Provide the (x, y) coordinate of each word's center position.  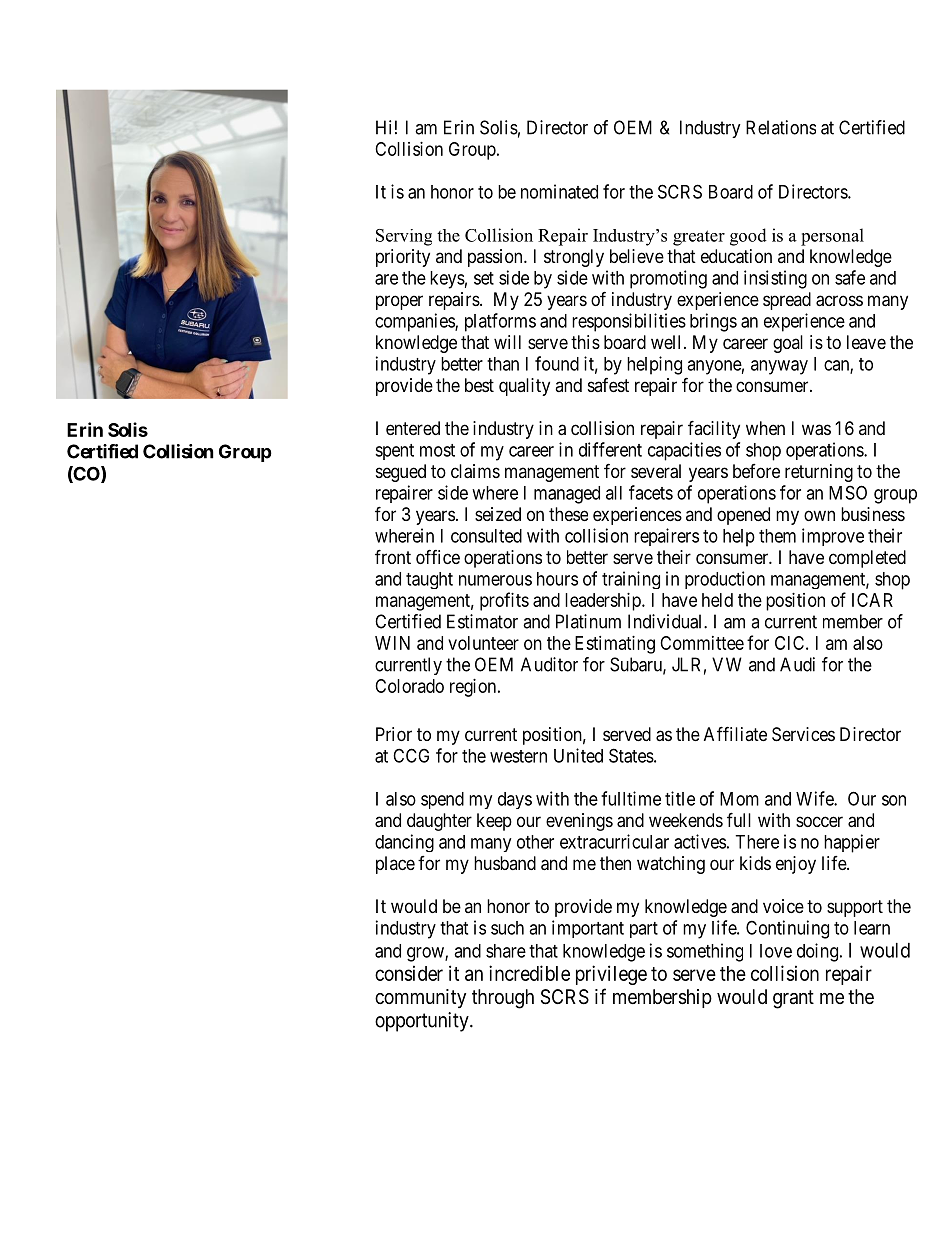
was (816, 430)
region (474, 688)
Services (803, 734)
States (631, 755)
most (437, 450)
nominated (559, 191)
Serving (404, 237)
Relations (781, 127)
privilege (611, 975)
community (420, 998)
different (610, 449)
